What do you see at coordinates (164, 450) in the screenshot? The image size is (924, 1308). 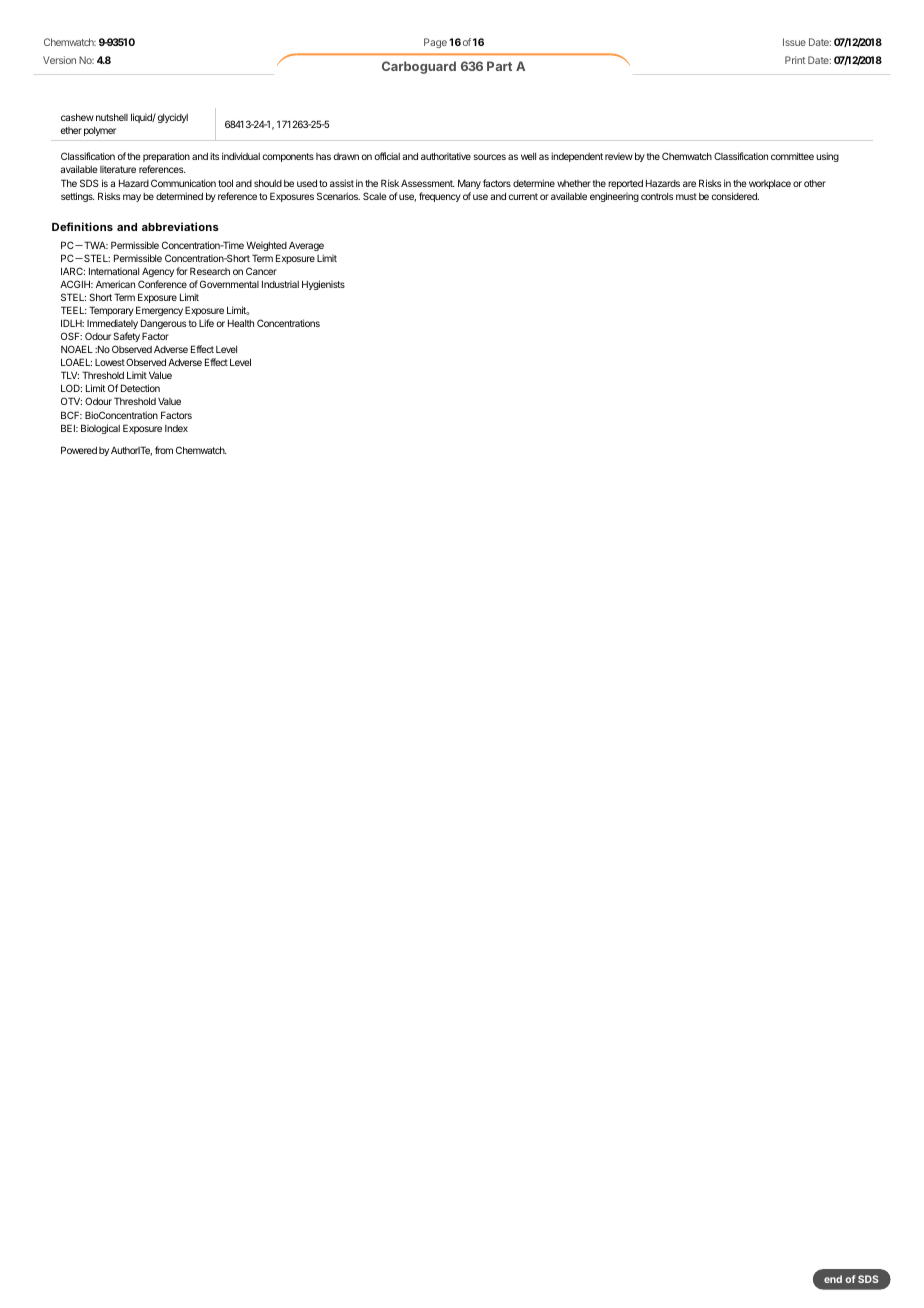 I see `from` at bounding box center [164, 450].
